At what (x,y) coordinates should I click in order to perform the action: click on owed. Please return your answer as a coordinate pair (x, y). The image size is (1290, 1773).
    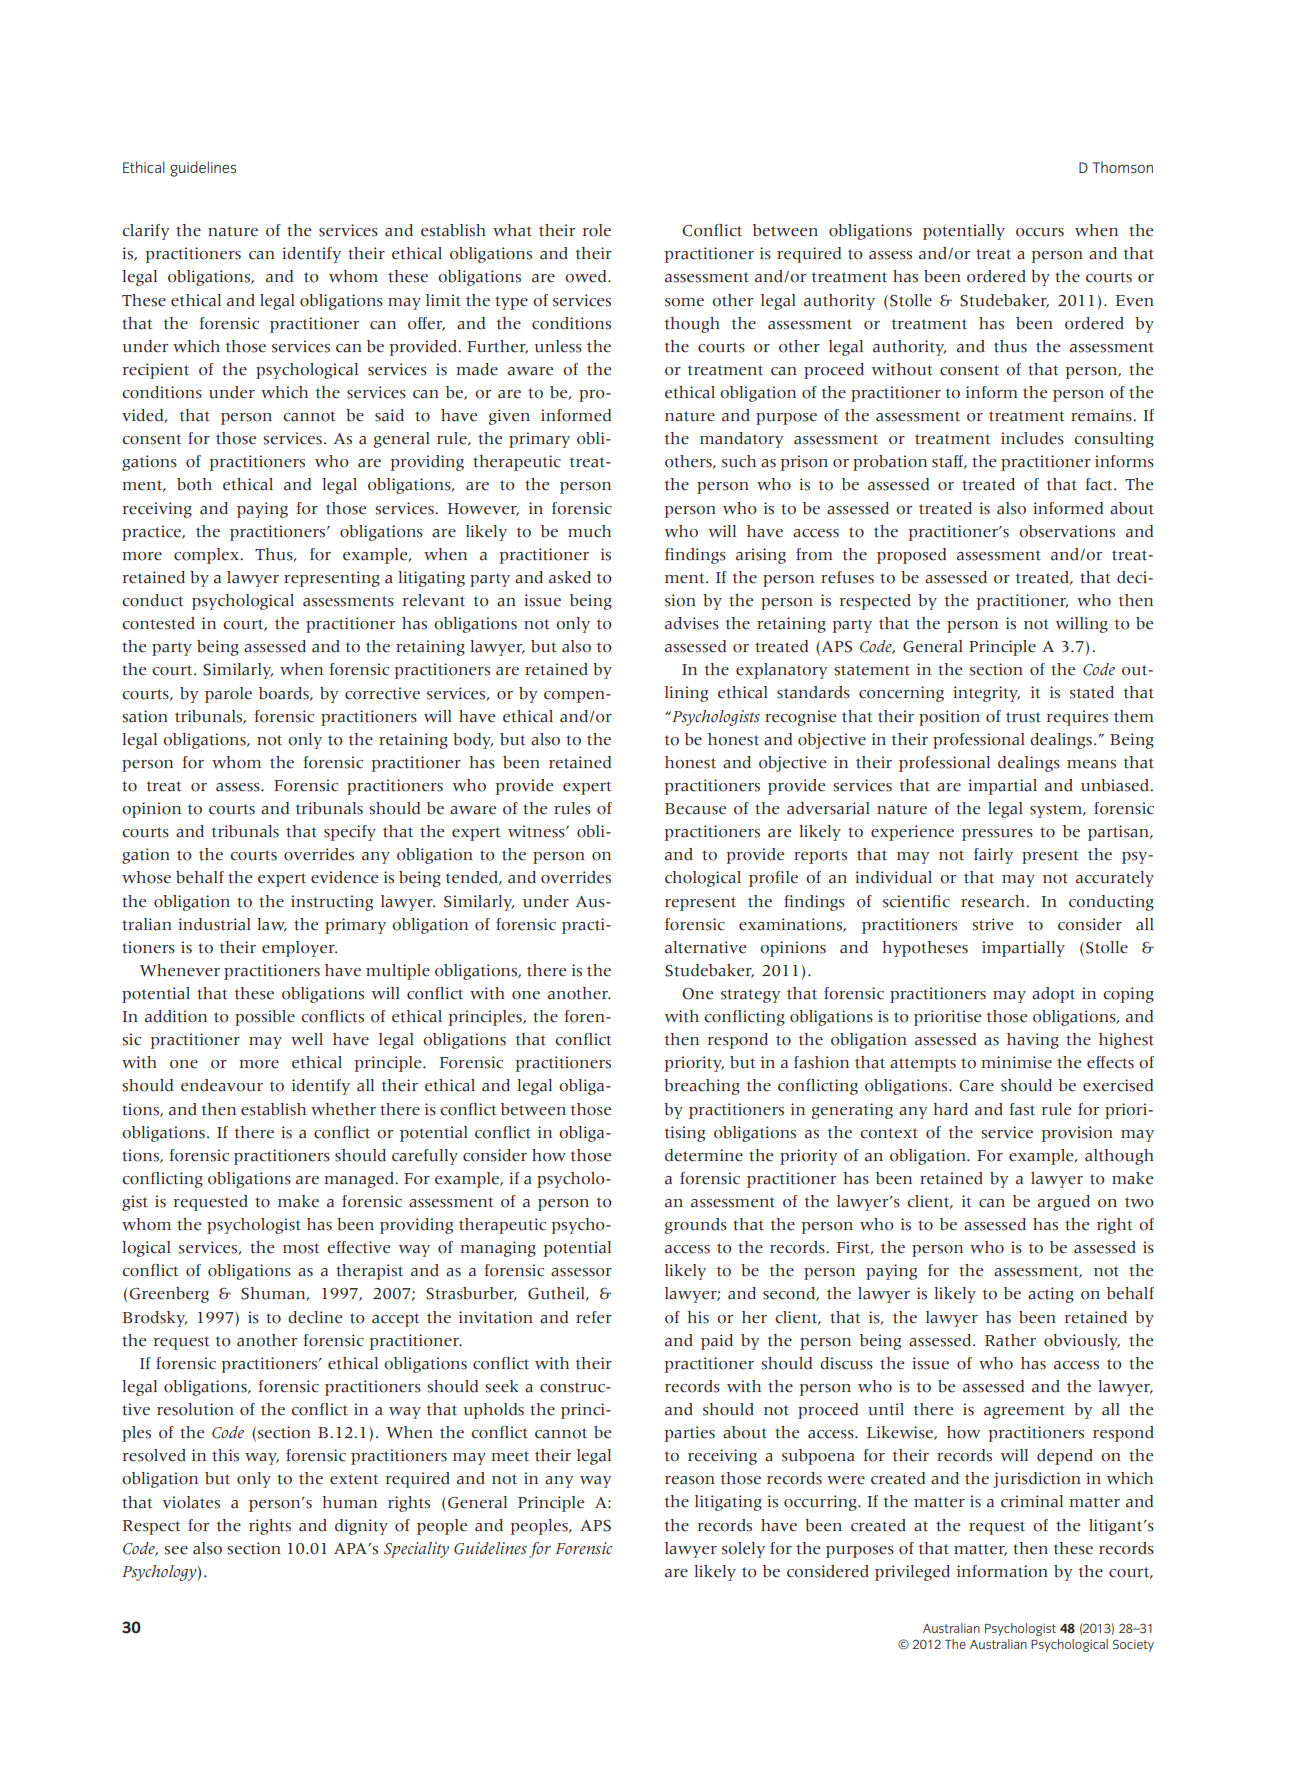
    Looking at the image, I should click on (587, 276).
